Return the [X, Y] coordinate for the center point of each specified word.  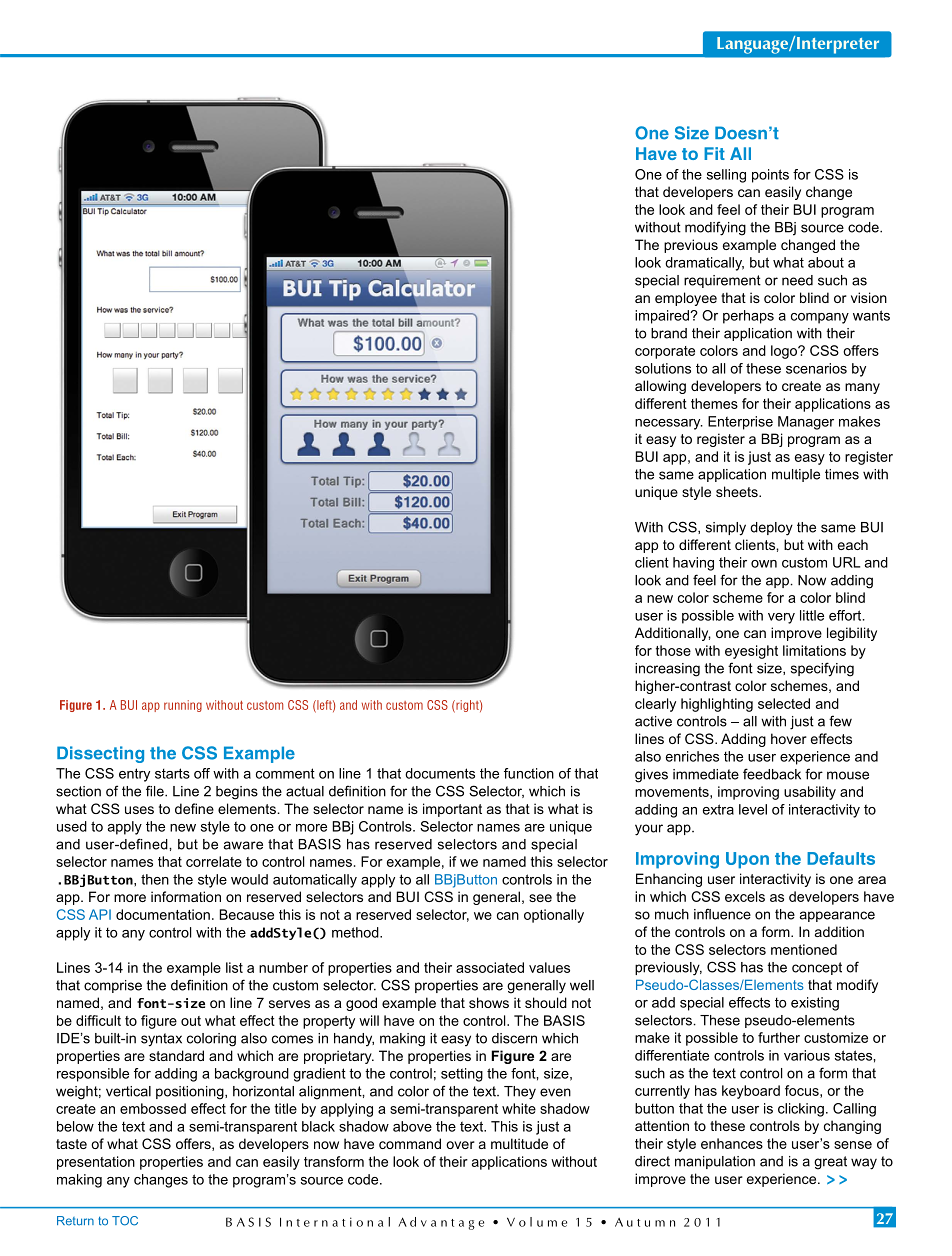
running [183, 706]
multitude [519, 1143]
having [693, 564]
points [770, 176]
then [155, 879]
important [452, 810]
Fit [714, 153]
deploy [771, 529]
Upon [747, 860]
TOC [125, 1221]
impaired [663, 317]
